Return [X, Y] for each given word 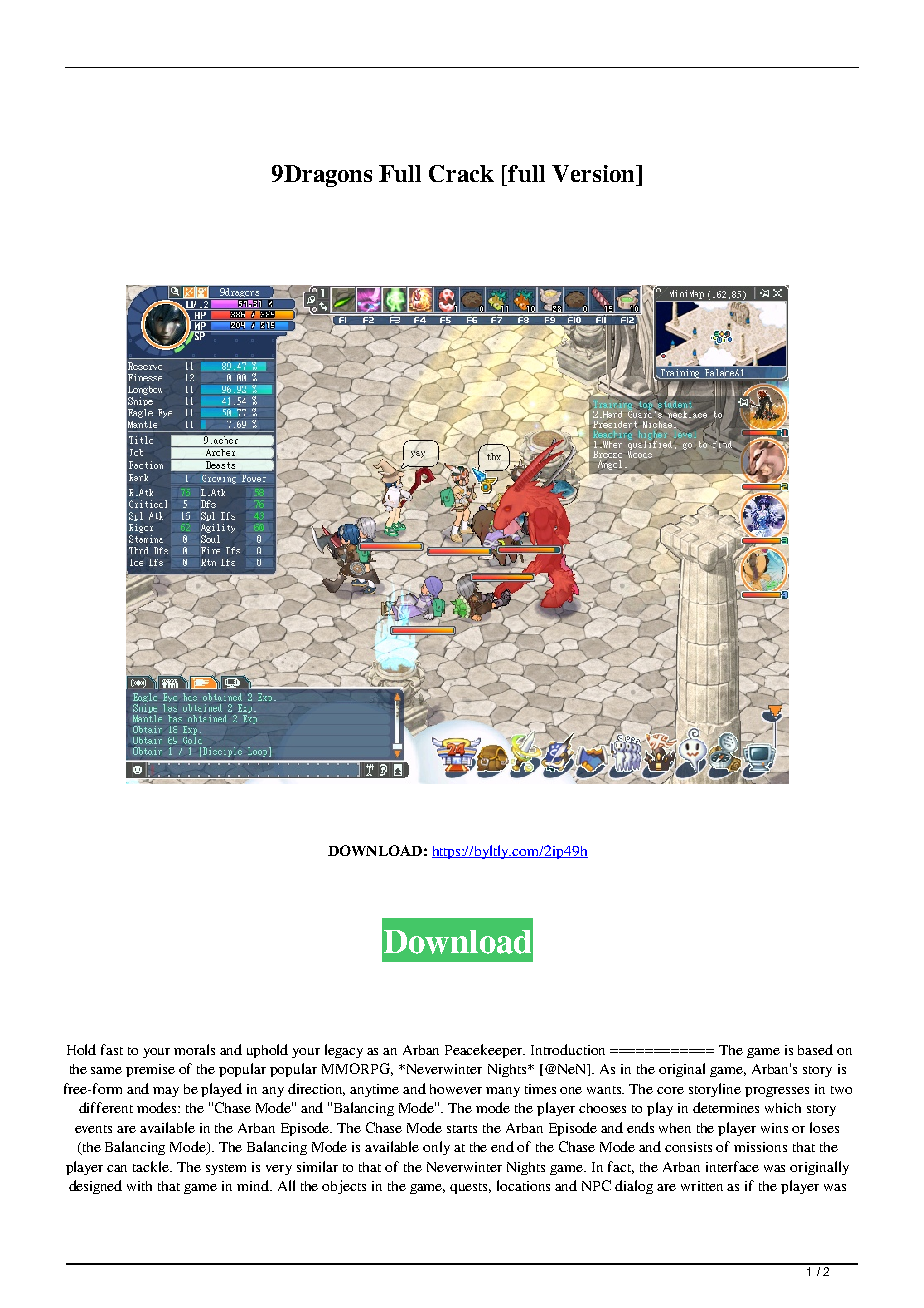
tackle [152, 1166]
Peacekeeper [485, 1051]
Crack [461, 173]
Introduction [568, 1049]
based [815, 1049]
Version [595, 173]
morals [194, 1049]
